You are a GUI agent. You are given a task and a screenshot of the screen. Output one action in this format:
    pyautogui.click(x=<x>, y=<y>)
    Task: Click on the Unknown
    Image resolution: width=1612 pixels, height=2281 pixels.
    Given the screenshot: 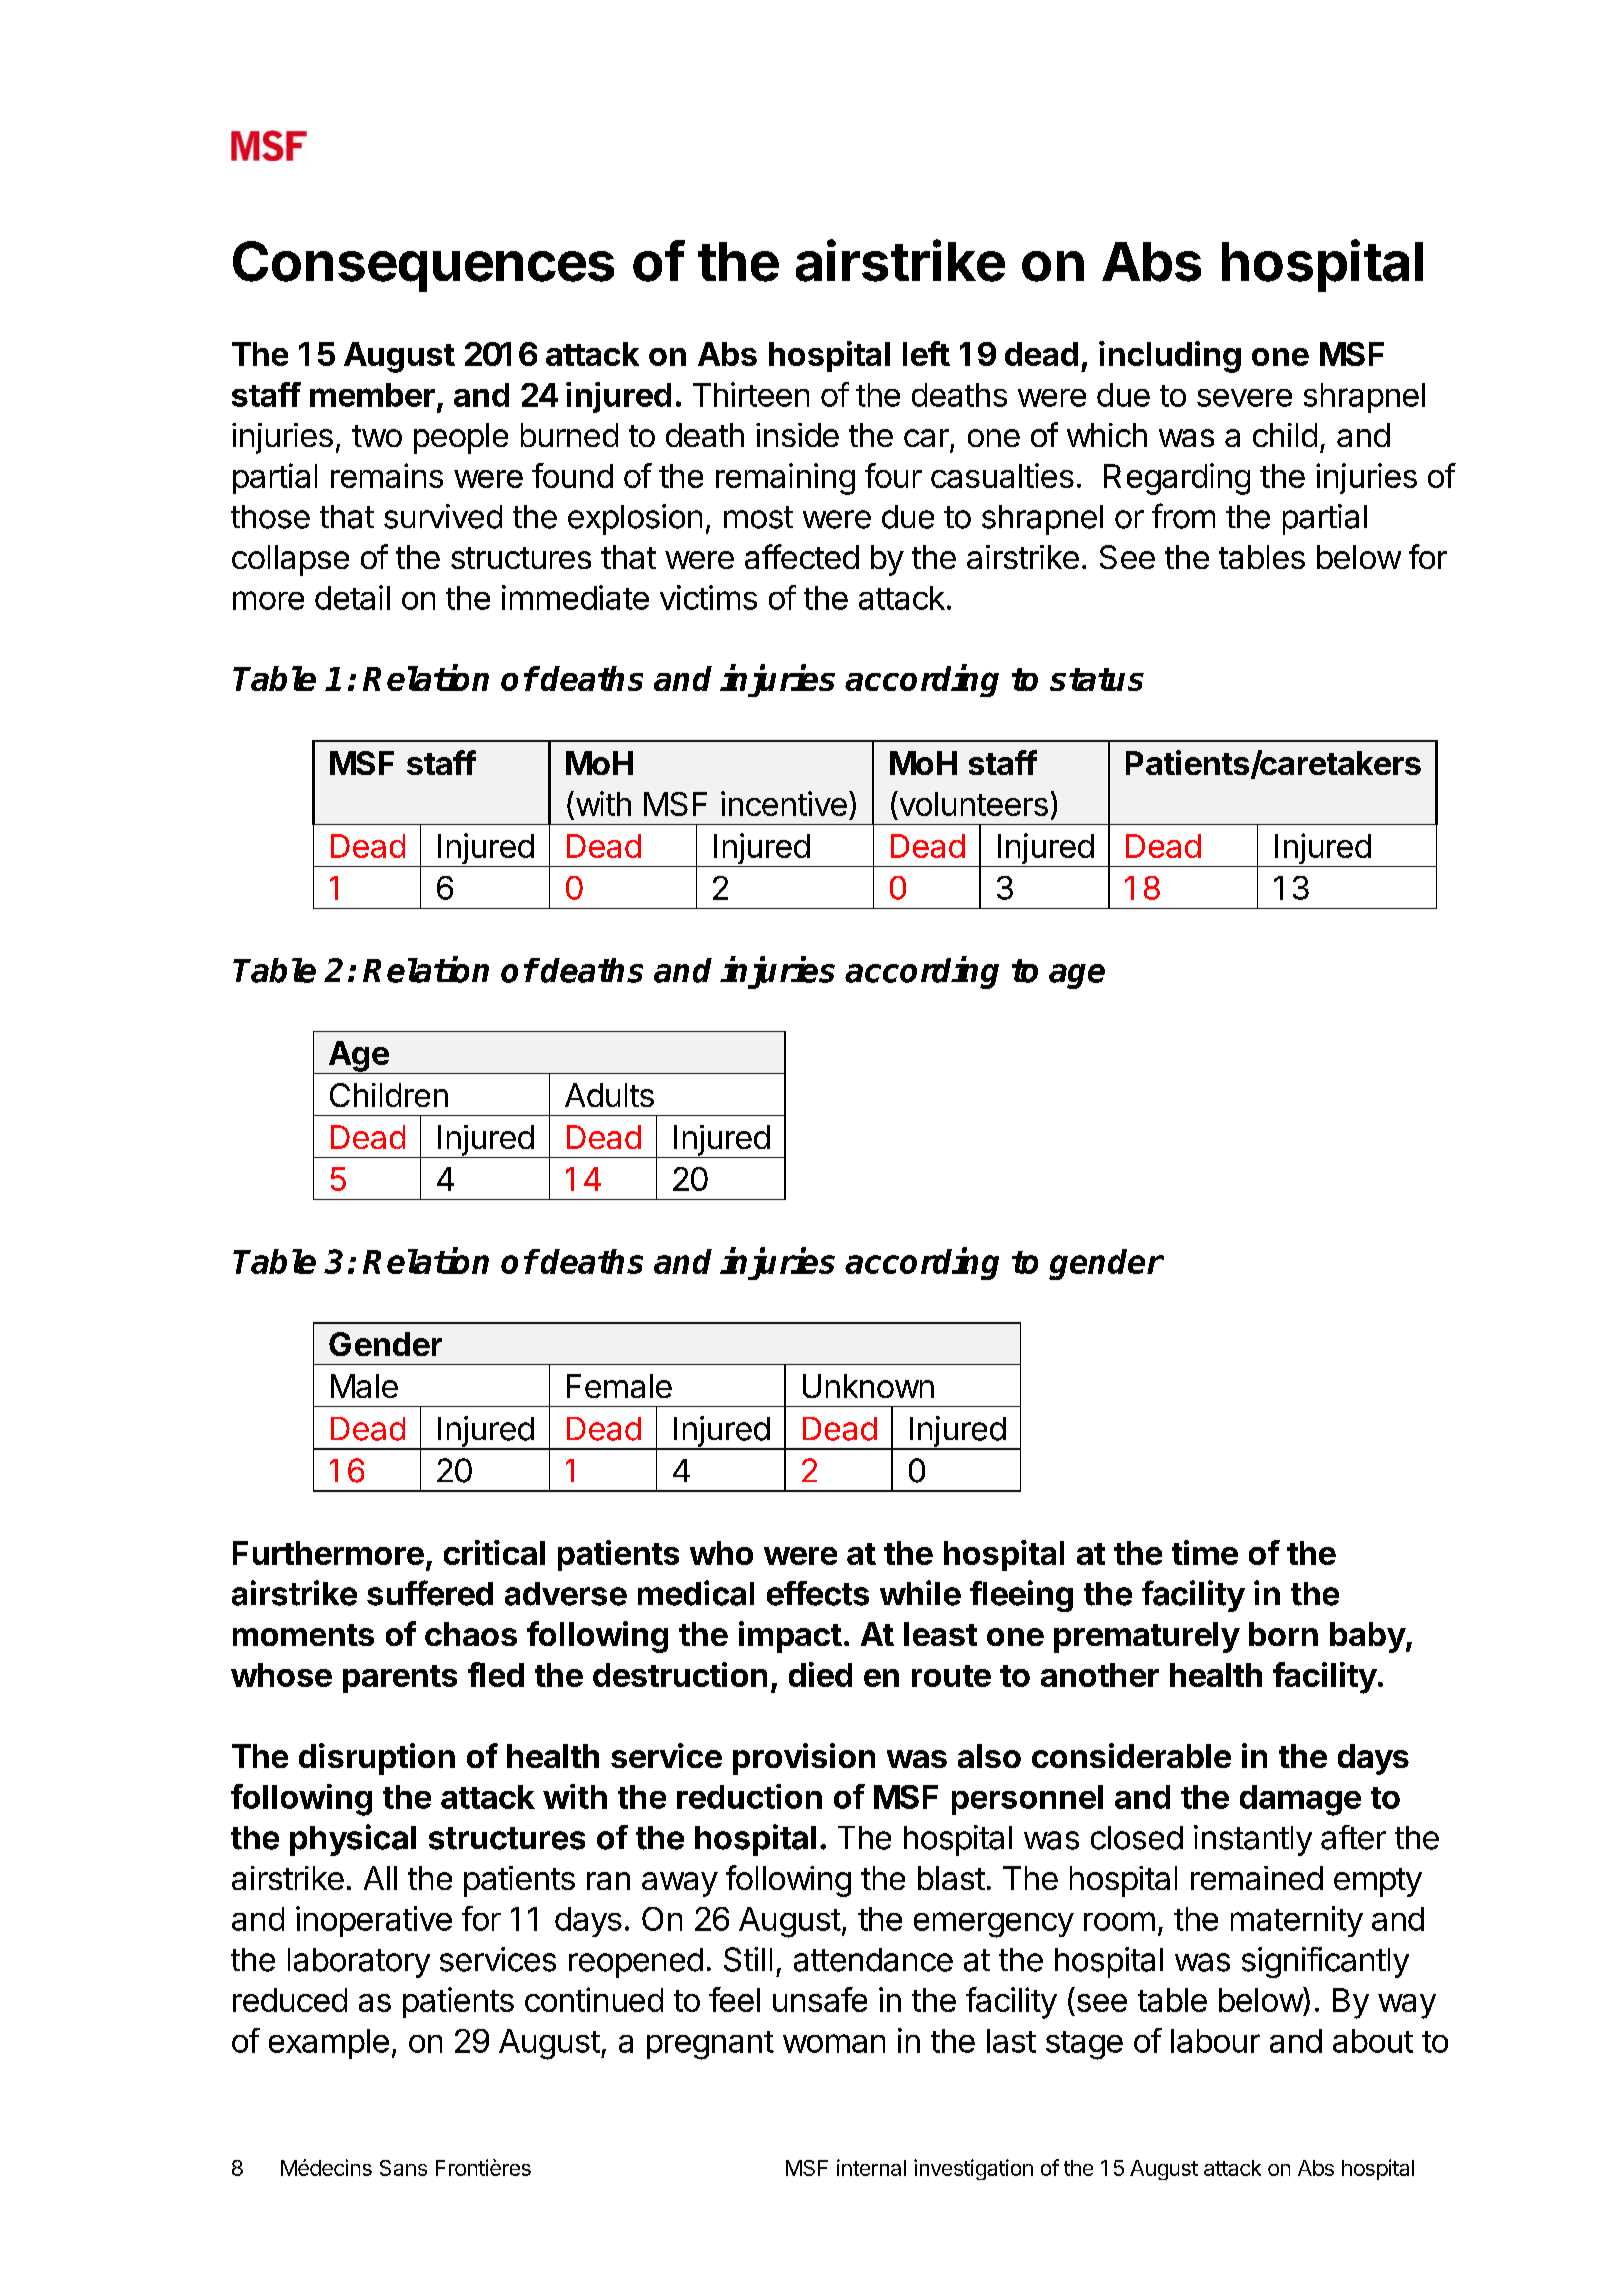 What is the action you would take?
    pyautogui.click(x=868, y=1386)
